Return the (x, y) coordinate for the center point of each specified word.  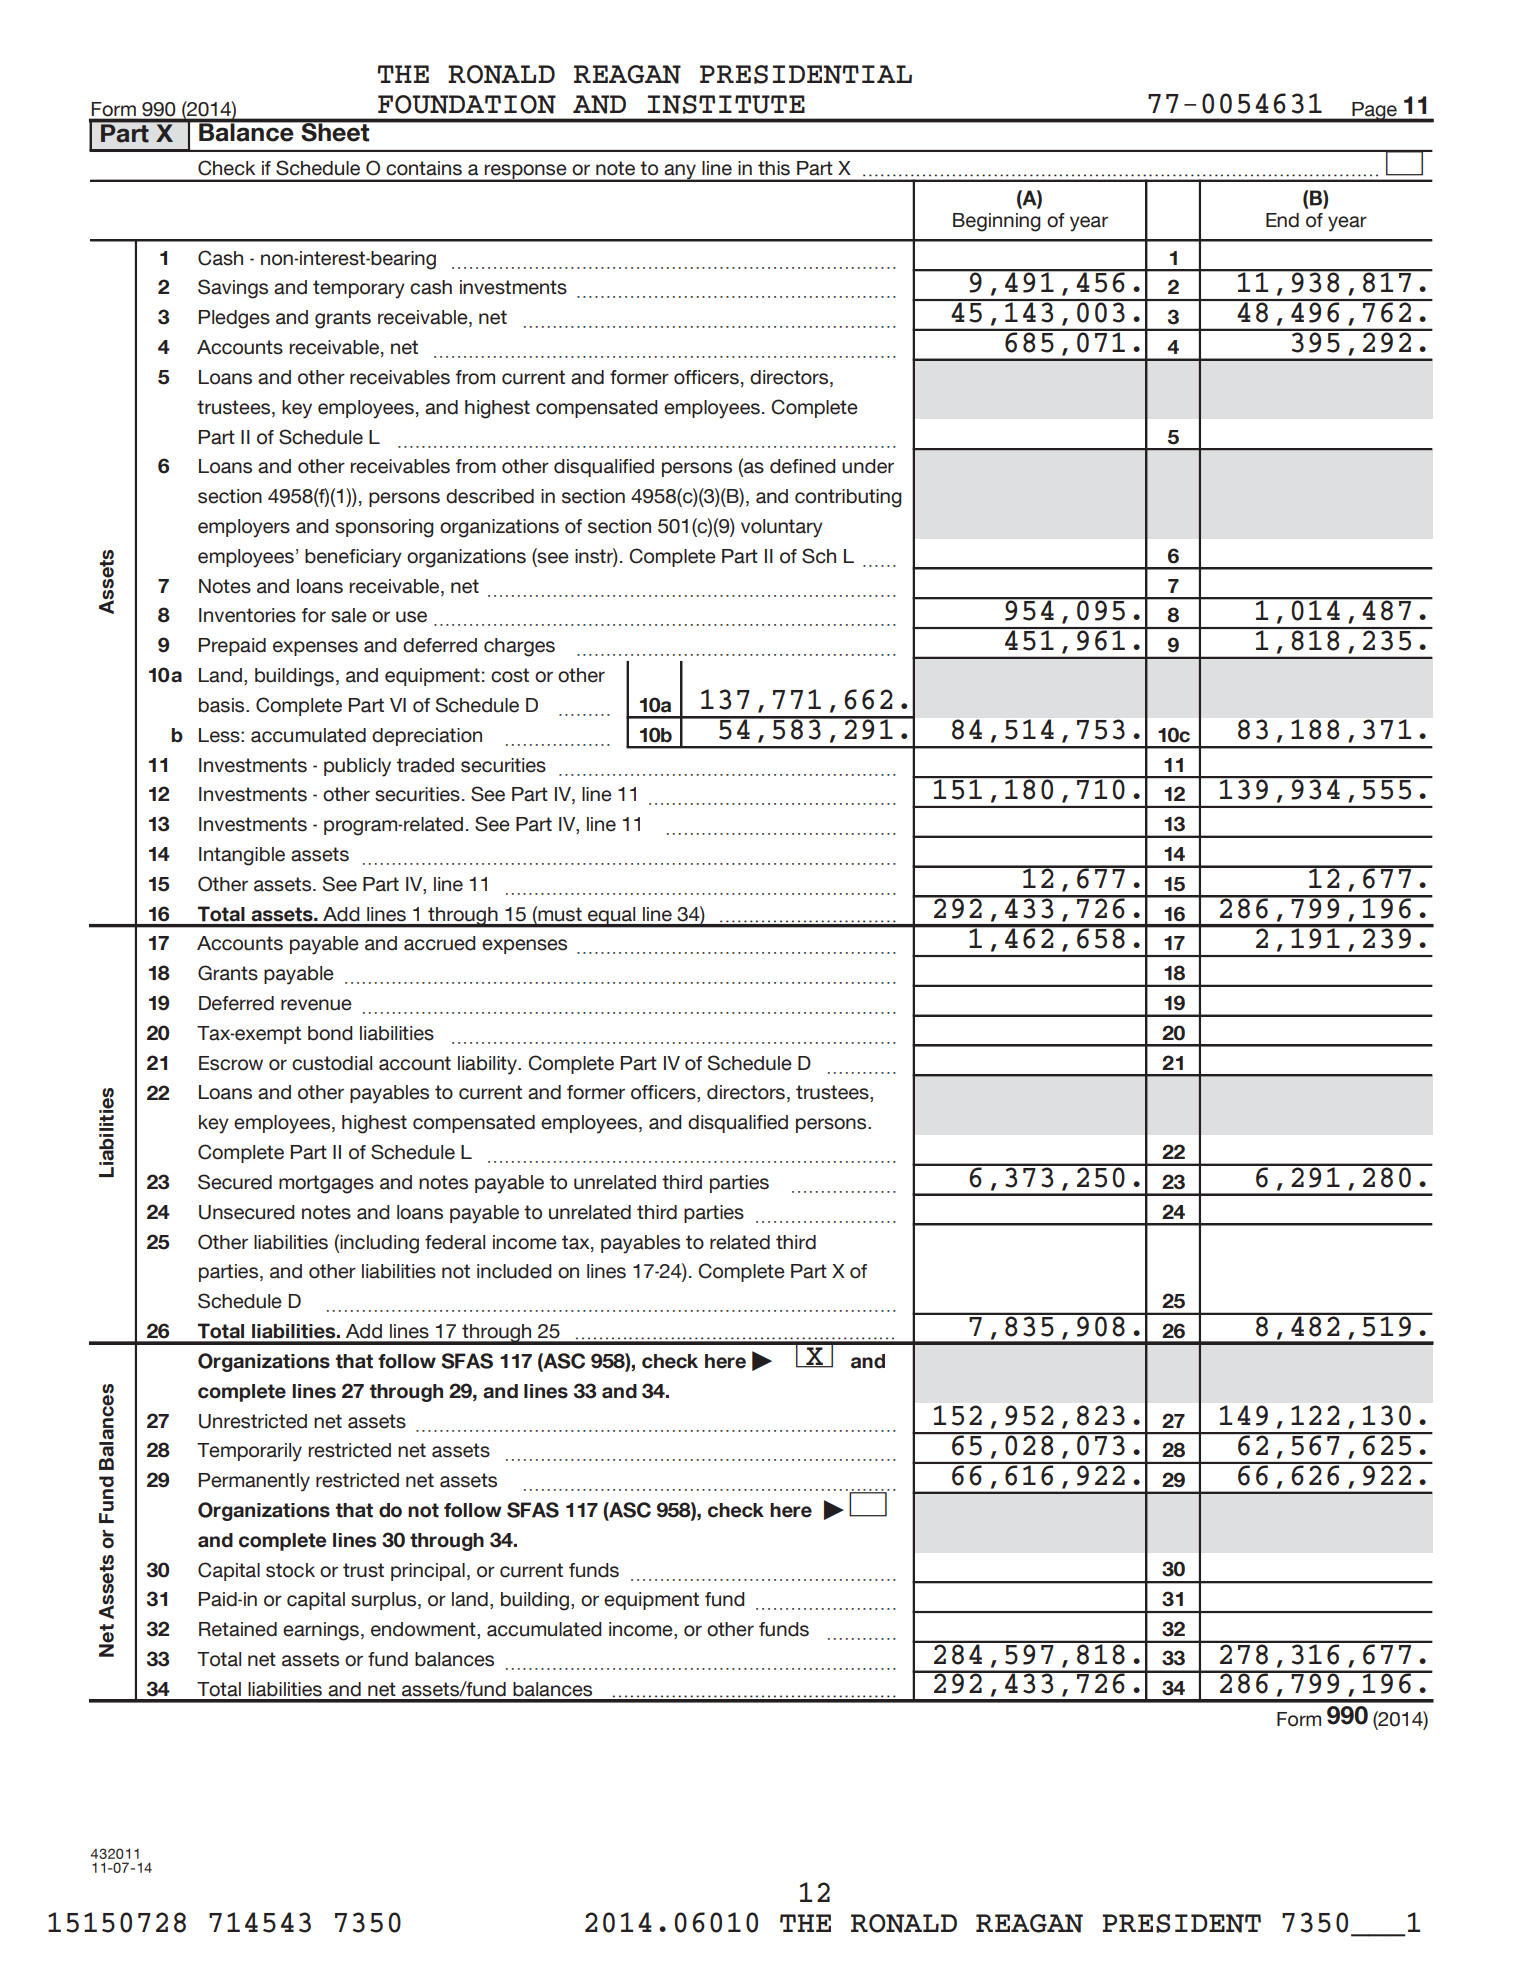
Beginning (997, 222)
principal (428, 1572)
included (514, 1271)
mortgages (326, 1184)
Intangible (242, 856)
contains (424, 168)
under (868, 466)
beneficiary (353, 558)
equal (612, 917)
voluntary (782, 528)
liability (488, 1065)
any (680, 173)
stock (290, 1570)
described (490, 496)
